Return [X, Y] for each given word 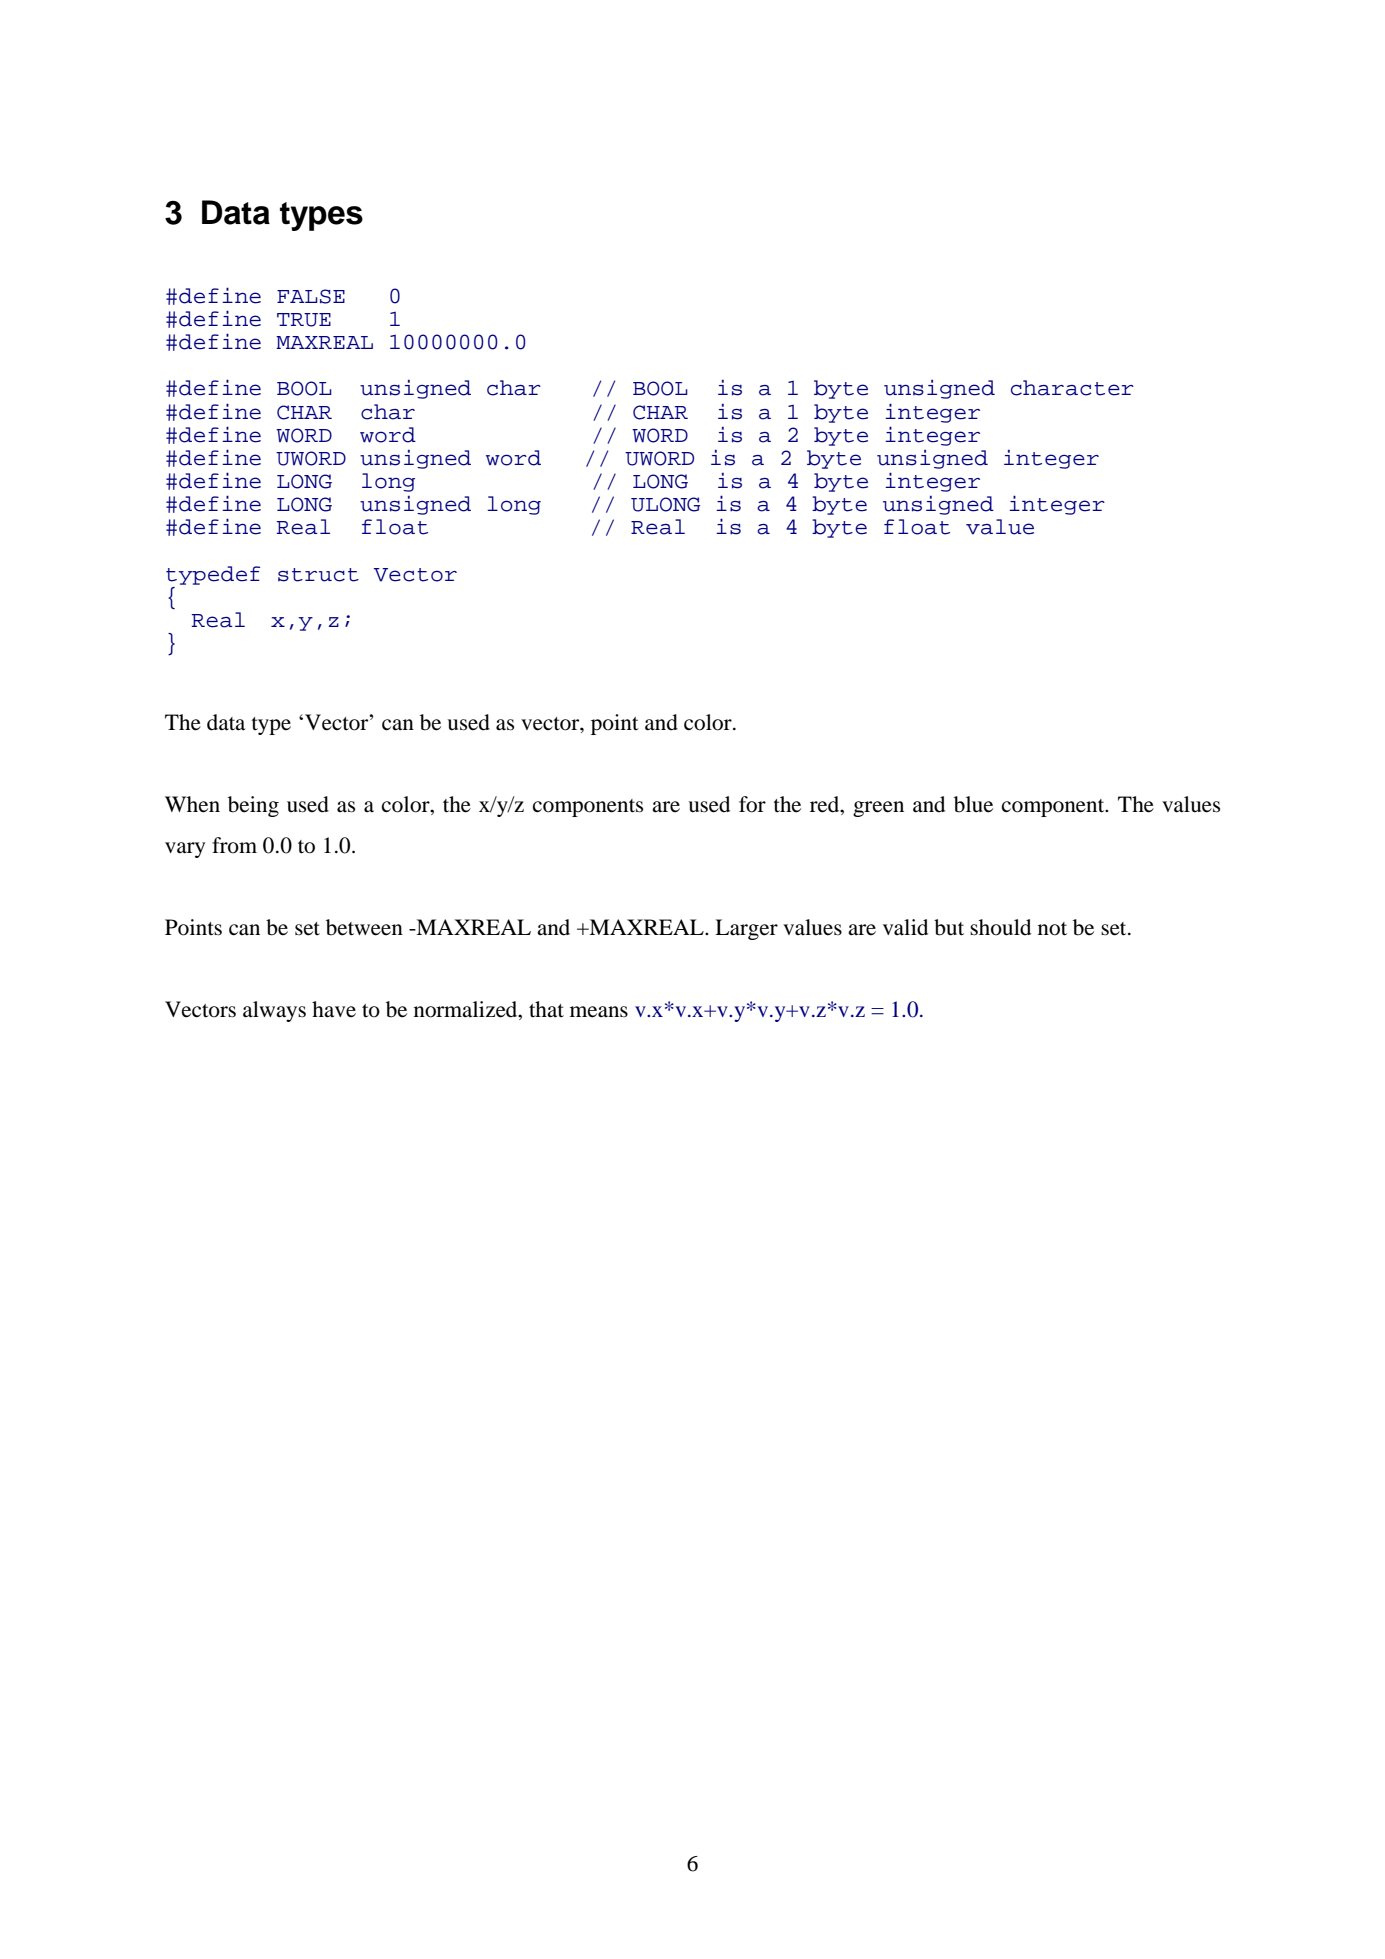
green [878, 809]
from [234, 845]
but [949, 927]
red [826, 804]
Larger [746, 929]
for [752, 804]
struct [318, 575]
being [253, 806]
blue [973, 804]
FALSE [311, 296]
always [274, 1011]
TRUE [304, 320]
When [192, 804]
